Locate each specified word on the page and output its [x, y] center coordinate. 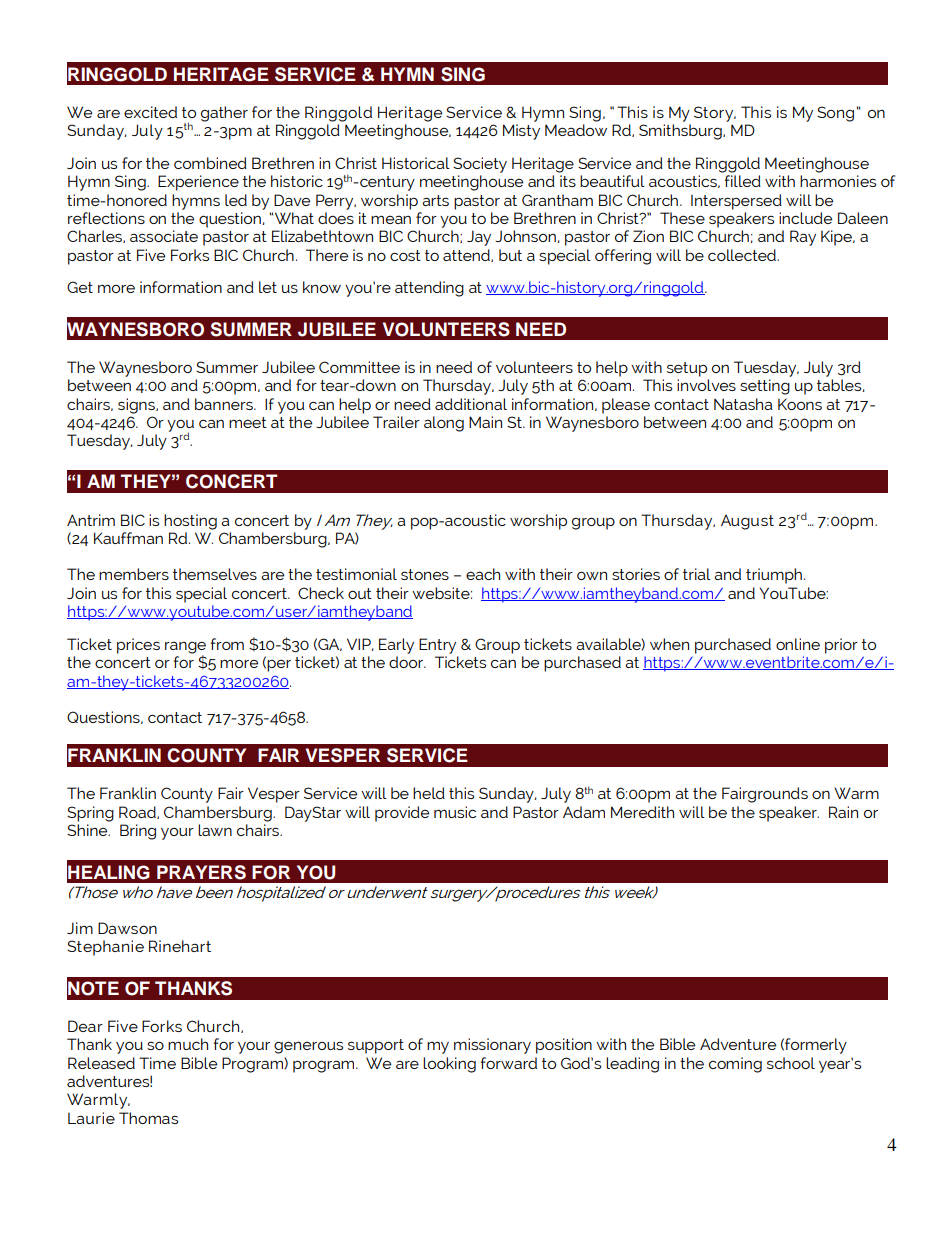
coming [735, 1065]
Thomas [148, 1118]
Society [480, 165]
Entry [437, 646]
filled [743, 181]
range [185, 648]
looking [449, 1065]
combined [210, 163]
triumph [774, 576]
